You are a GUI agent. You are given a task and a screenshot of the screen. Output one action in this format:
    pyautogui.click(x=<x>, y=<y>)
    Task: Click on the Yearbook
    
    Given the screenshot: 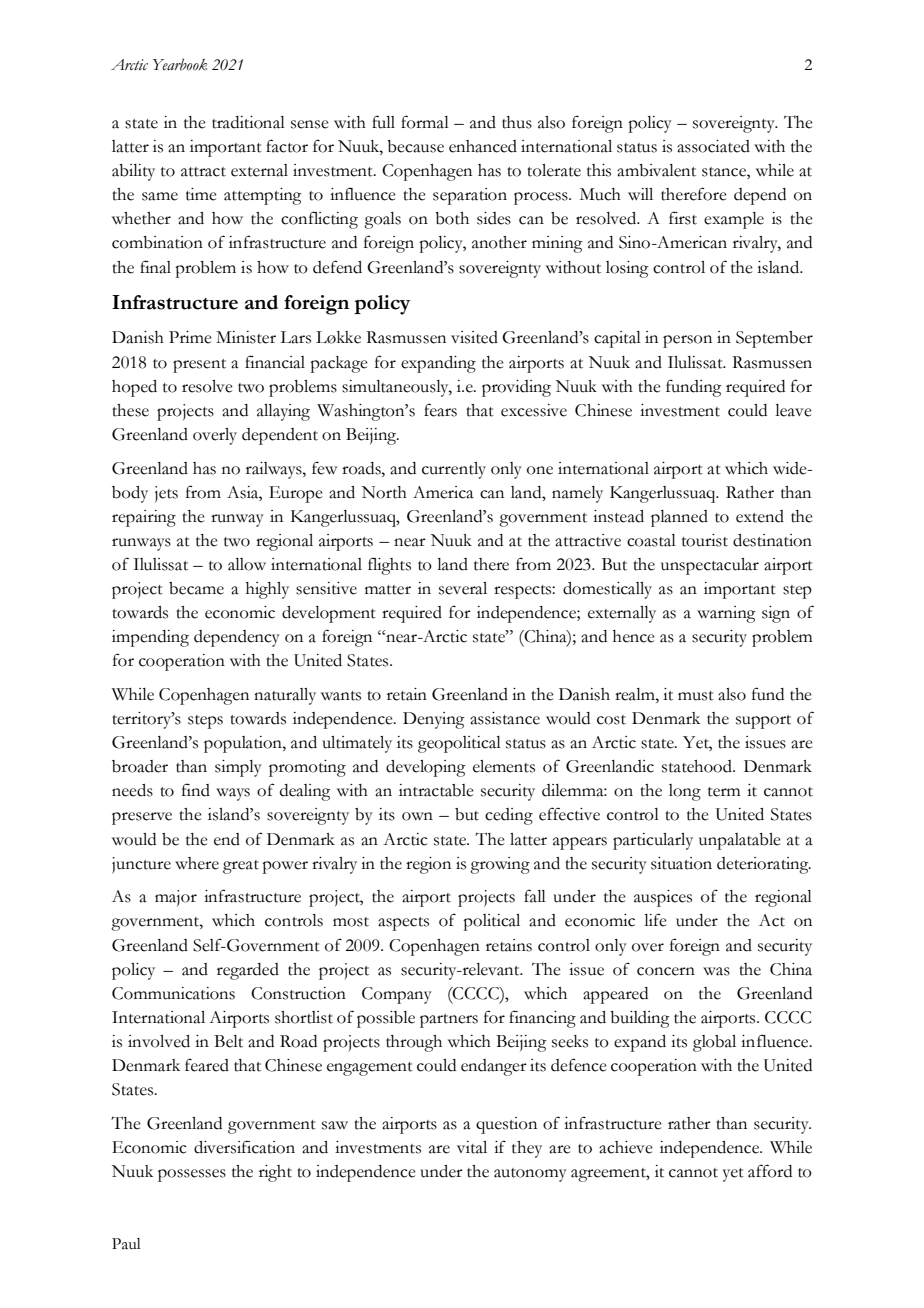 What is the action you would take?
    pyautogui.click(x=180, y=64)
